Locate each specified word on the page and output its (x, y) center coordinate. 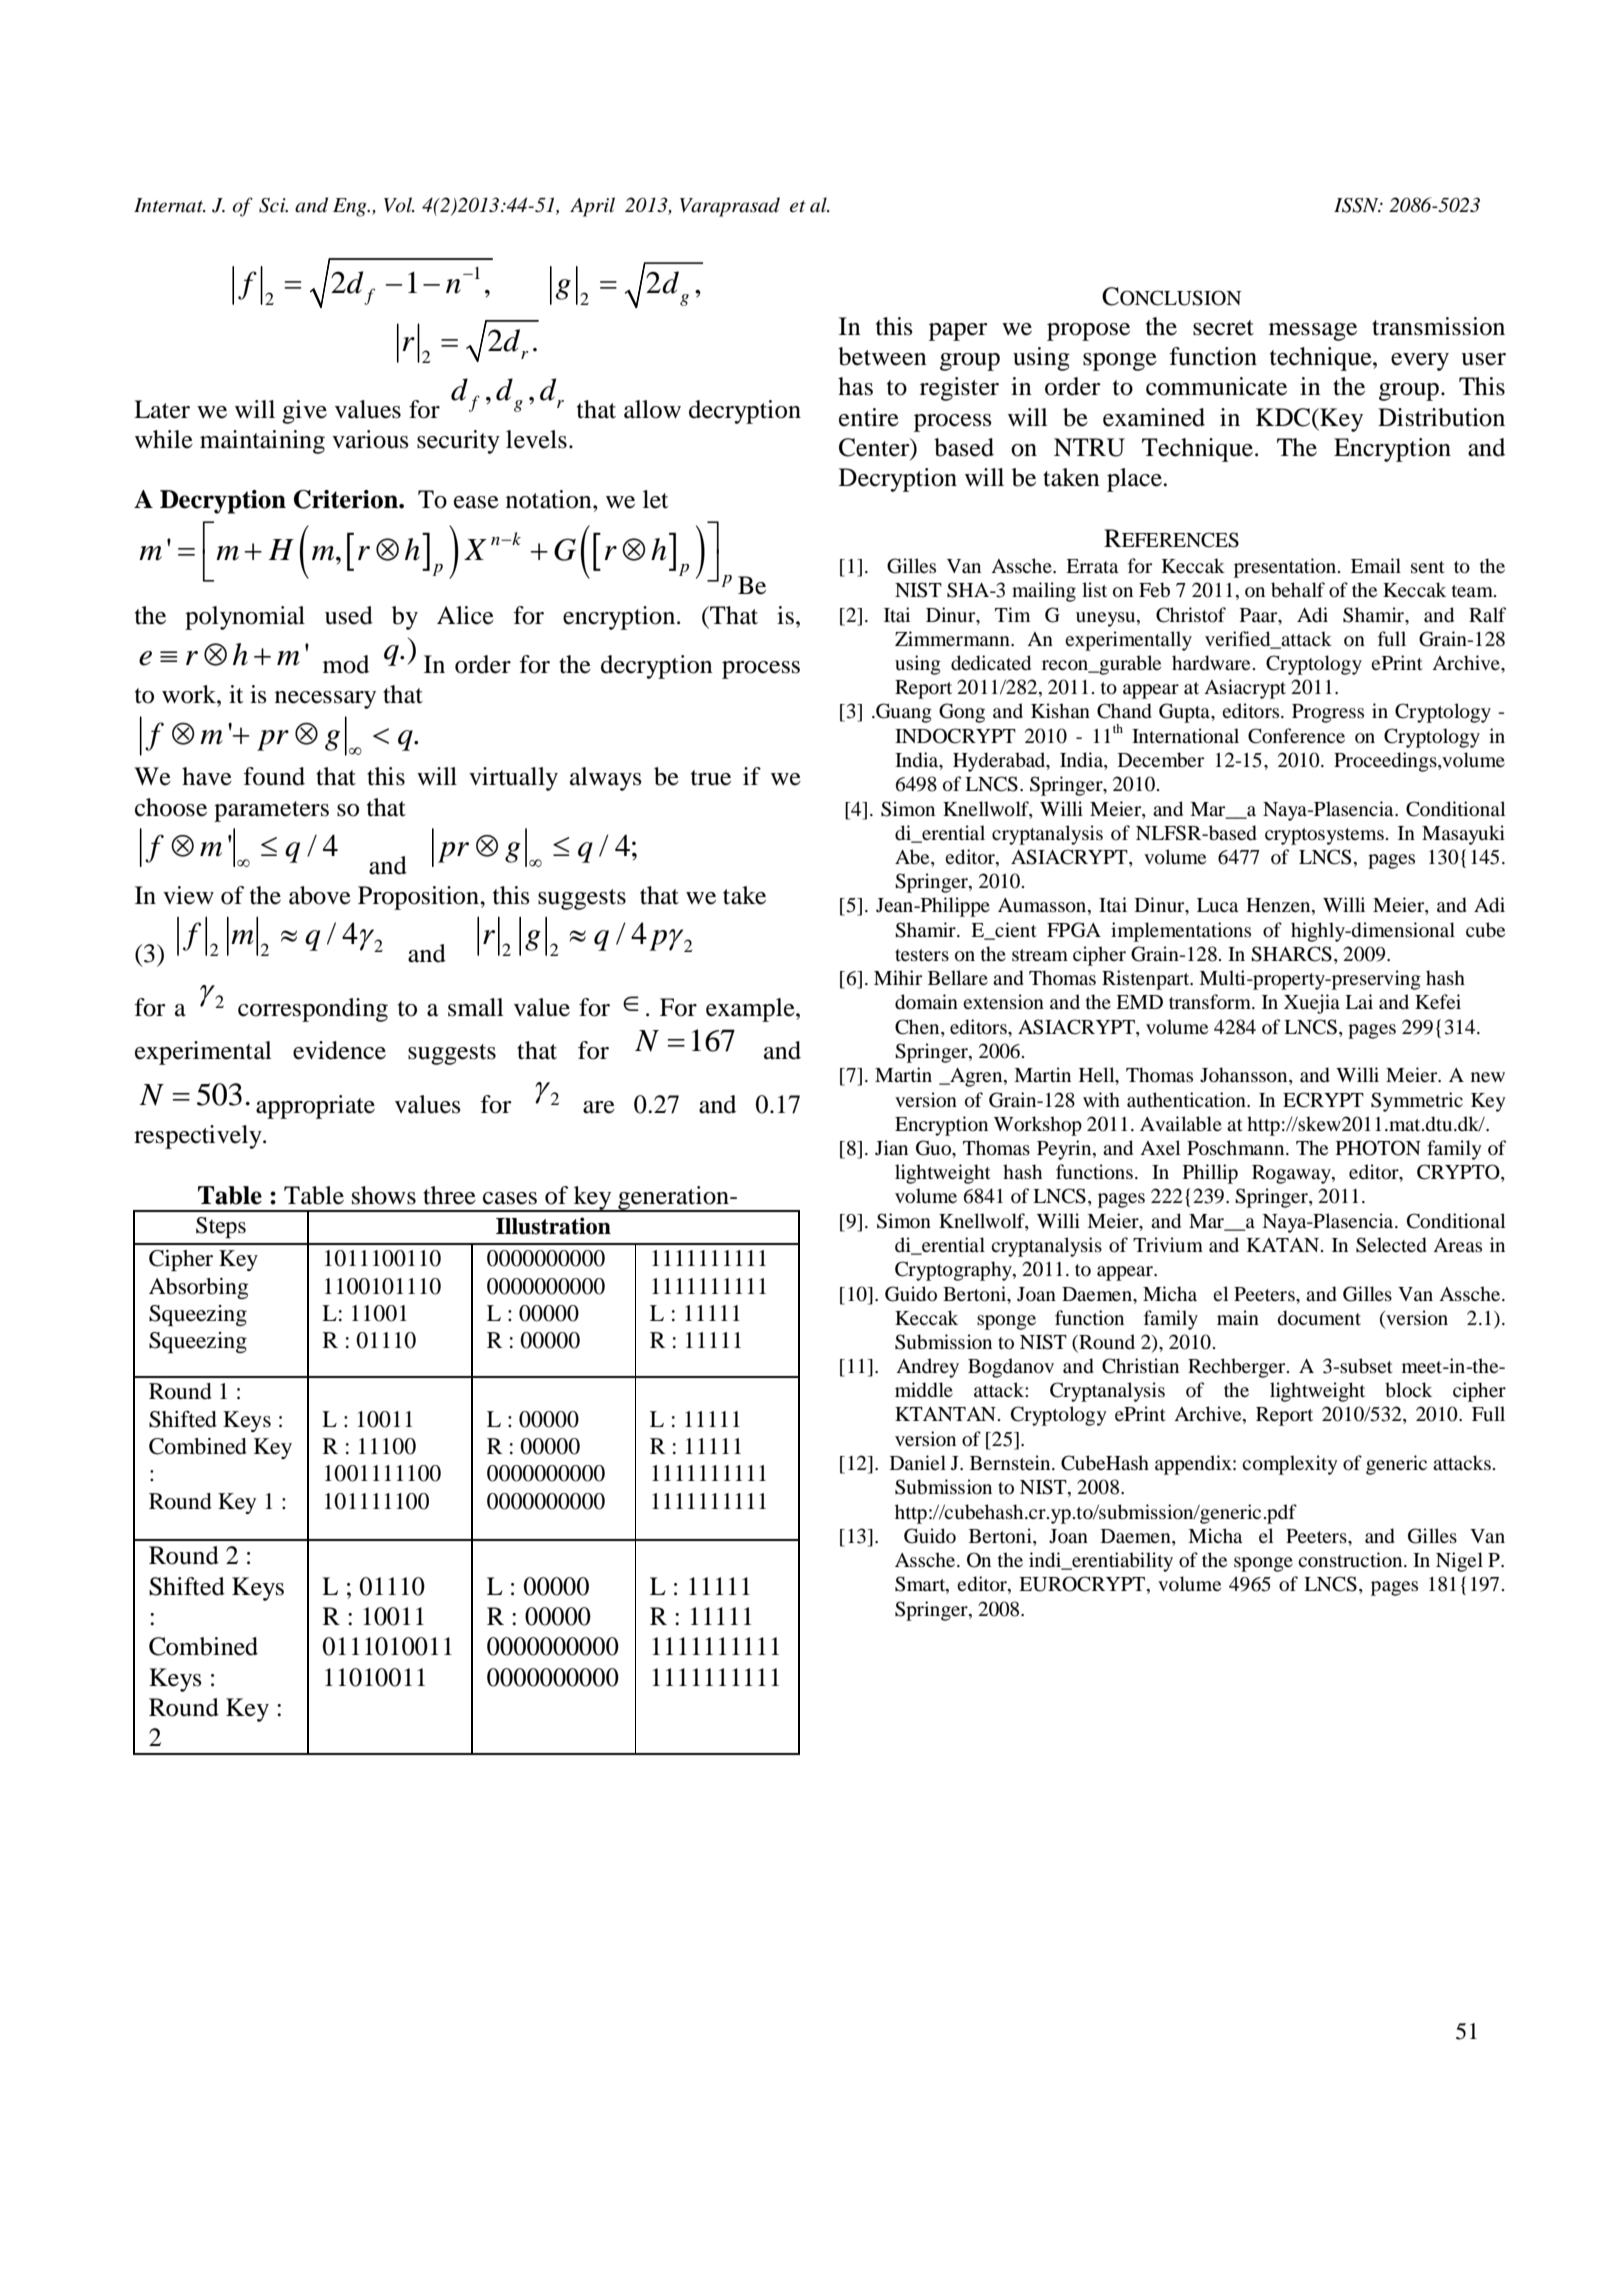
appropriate (315, 1107)
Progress (1328, 713)
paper (958, 332)
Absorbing (199, 1288)
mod (346, 664)
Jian (891, 1147)
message (1313, 332)
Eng (351, 207)
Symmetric (1417, 1102)
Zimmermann (953, 638)
